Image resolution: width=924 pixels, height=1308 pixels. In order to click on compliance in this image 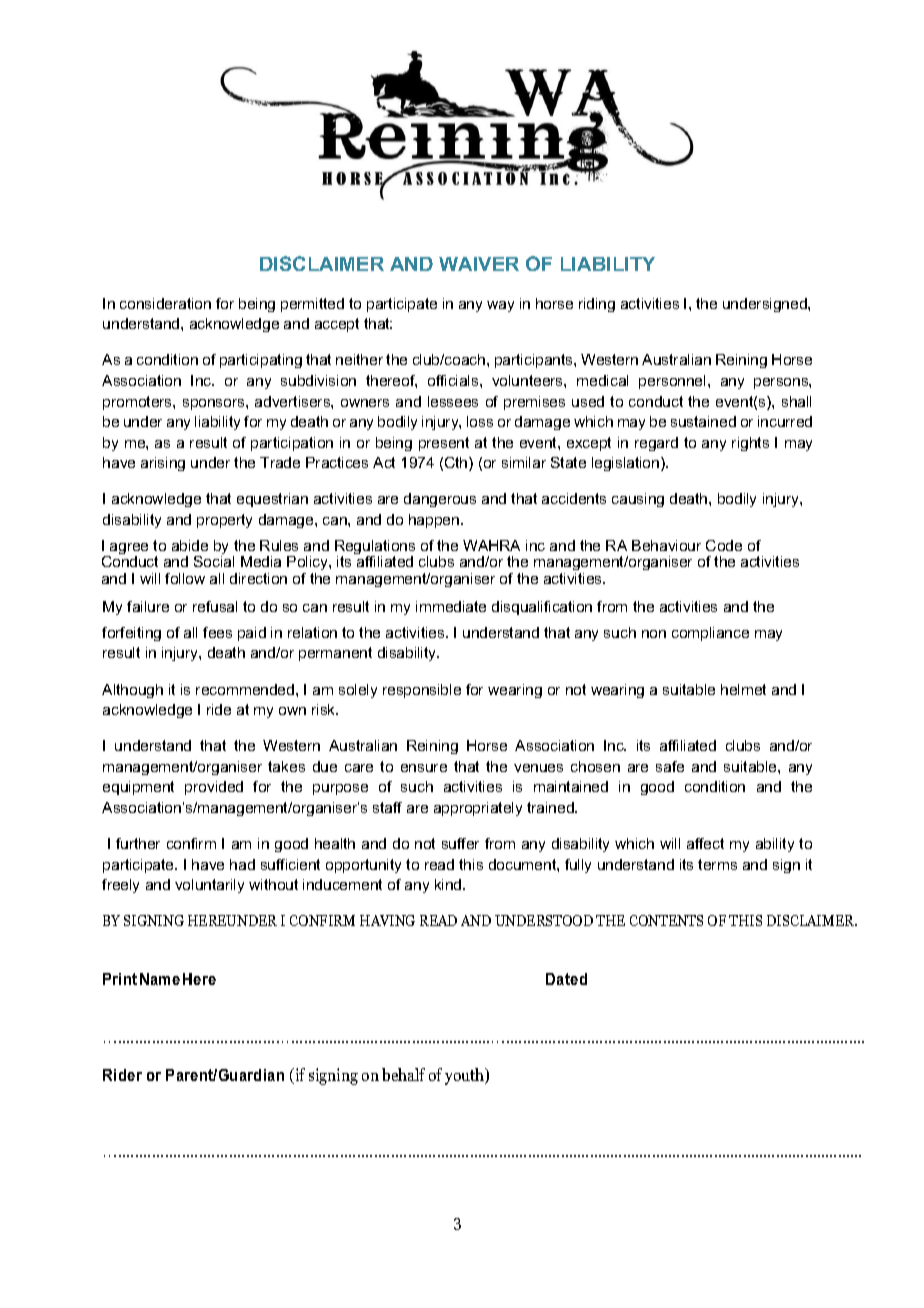, I will do `click(710, 634)`.
